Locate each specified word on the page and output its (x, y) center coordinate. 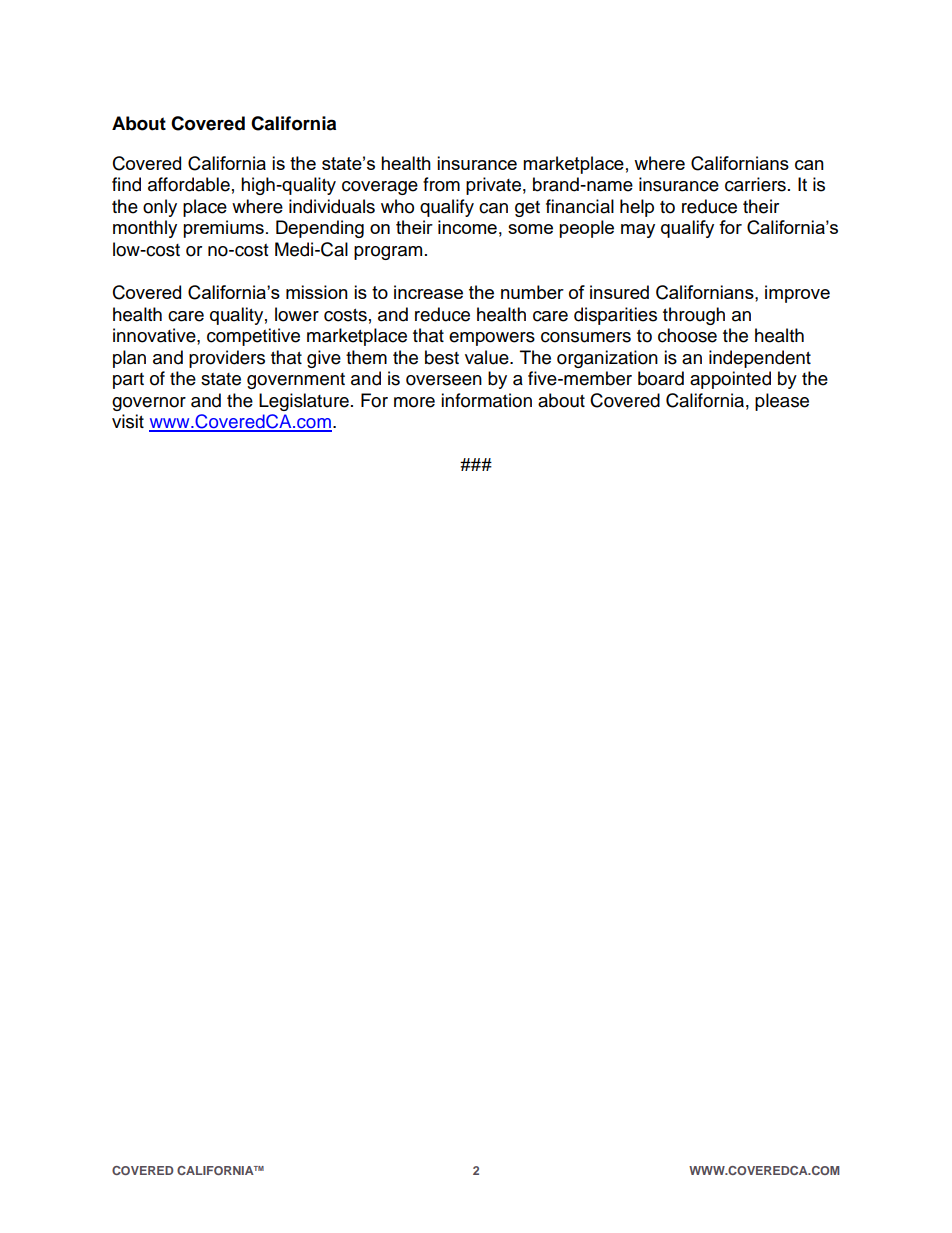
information (486, 400)
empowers (492, 339)
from (441, 184)
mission (317, 292)
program (388, 253)
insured (619, 292)
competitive (253, 337)
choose (687, 335)
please (782, 402)
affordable (189, 184)
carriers (755, 184)
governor (149, 404)
